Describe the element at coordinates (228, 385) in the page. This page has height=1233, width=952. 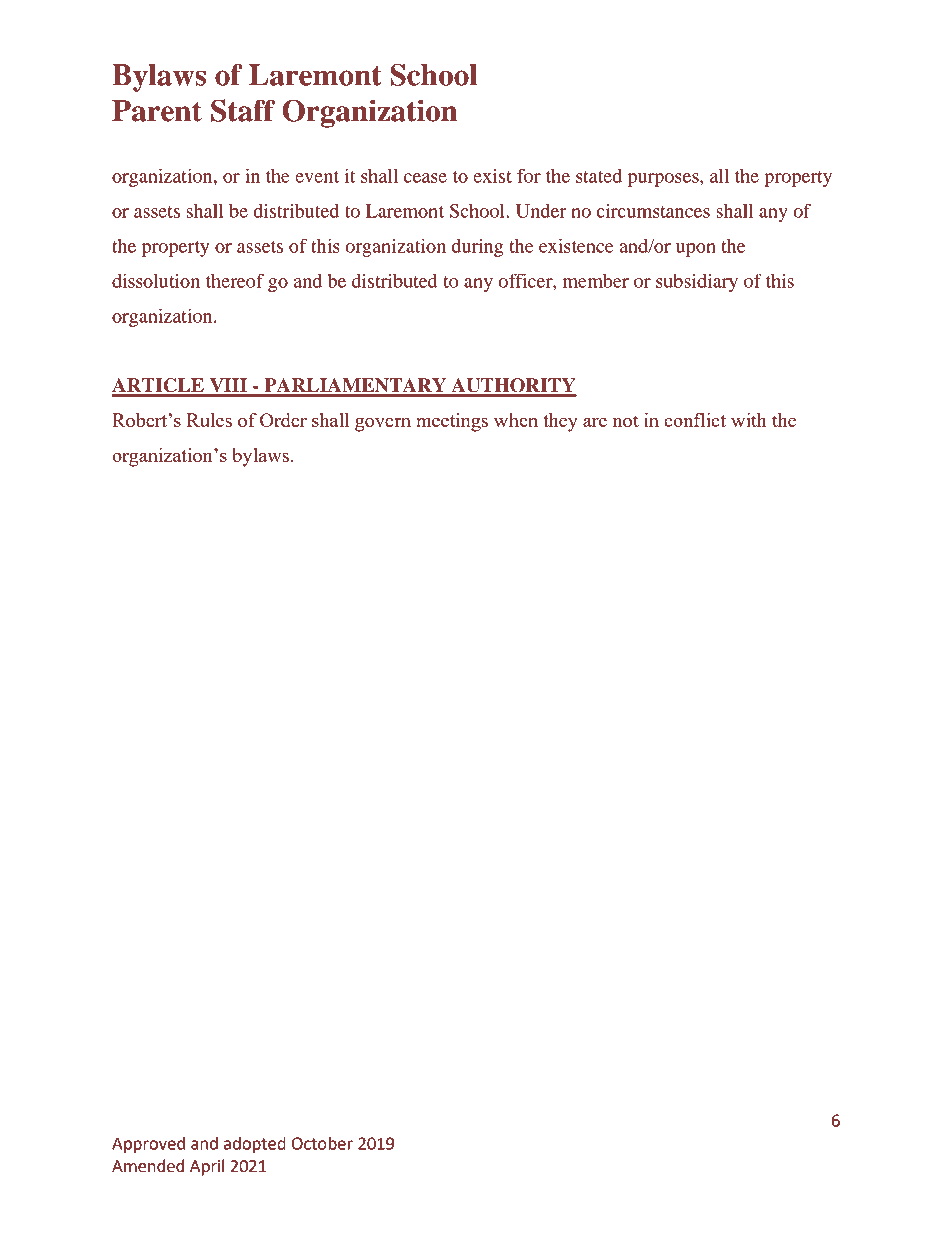
I see `VIII` at that location.
